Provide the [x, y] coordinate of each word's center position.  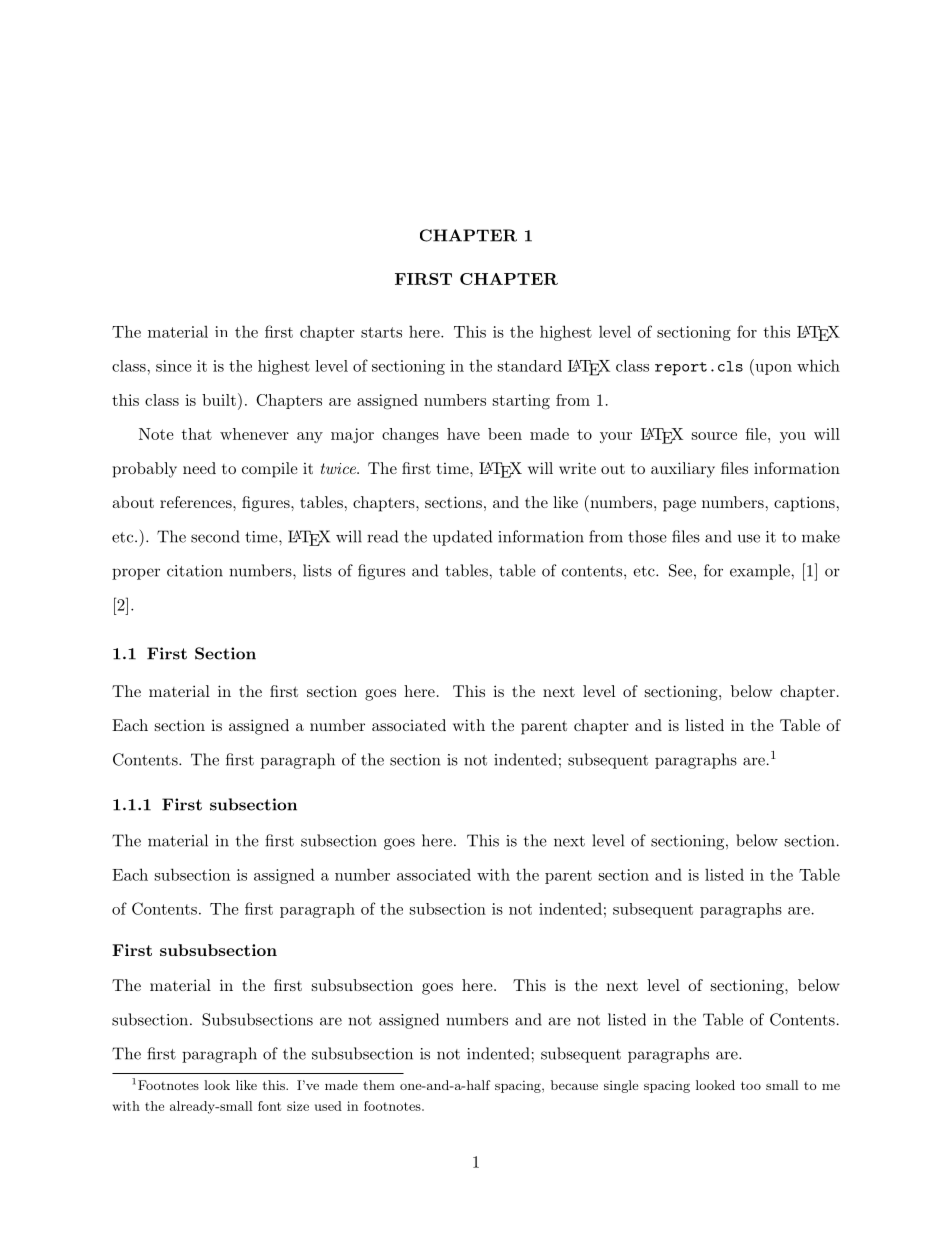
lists [317, 570]
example [761, 572]
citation [195, 571]
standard [530, 366]
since [173, 366]
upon [772, 370]
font [270, 1106]
